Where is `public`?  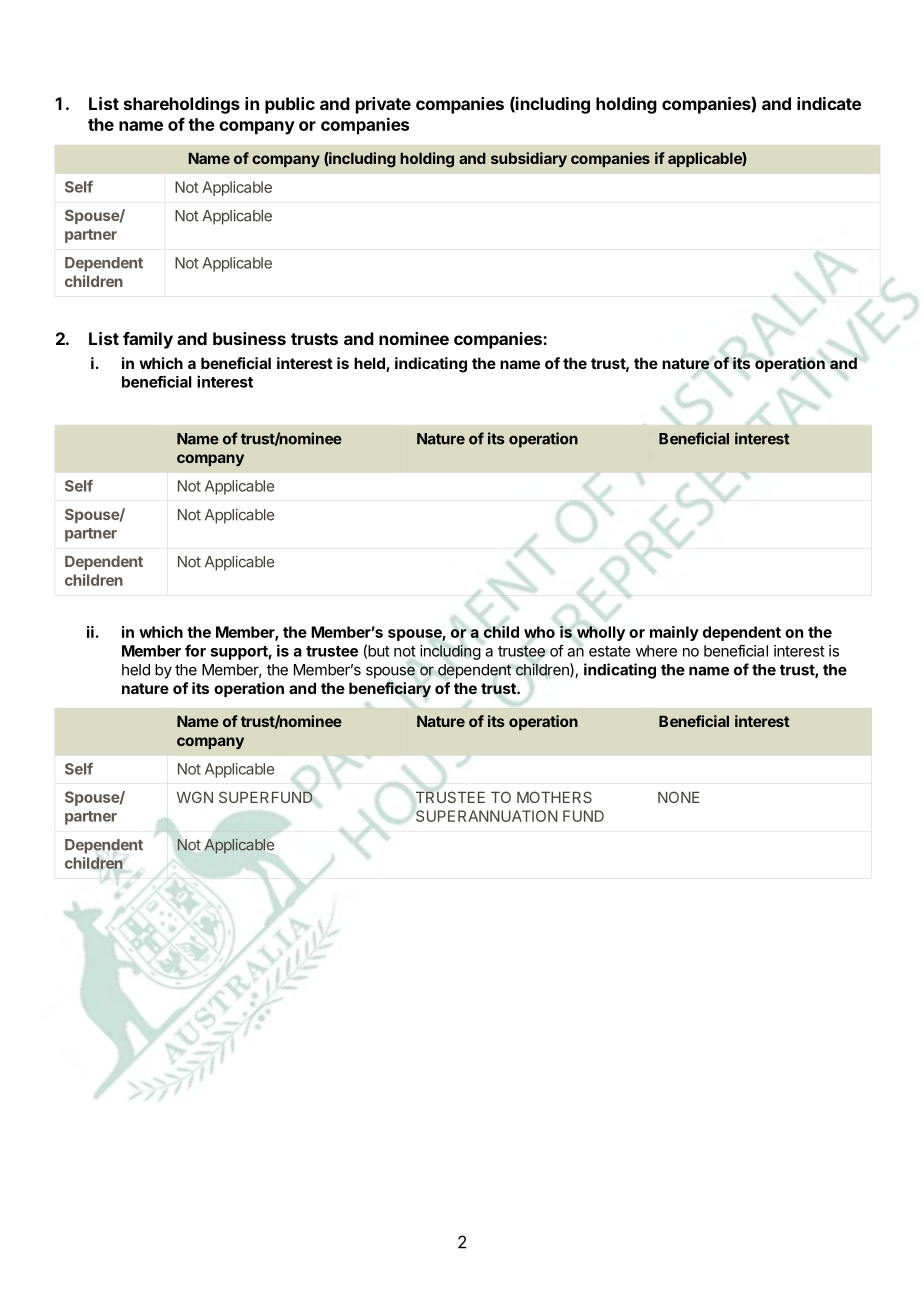
public is located at coordinates (290, 105).
